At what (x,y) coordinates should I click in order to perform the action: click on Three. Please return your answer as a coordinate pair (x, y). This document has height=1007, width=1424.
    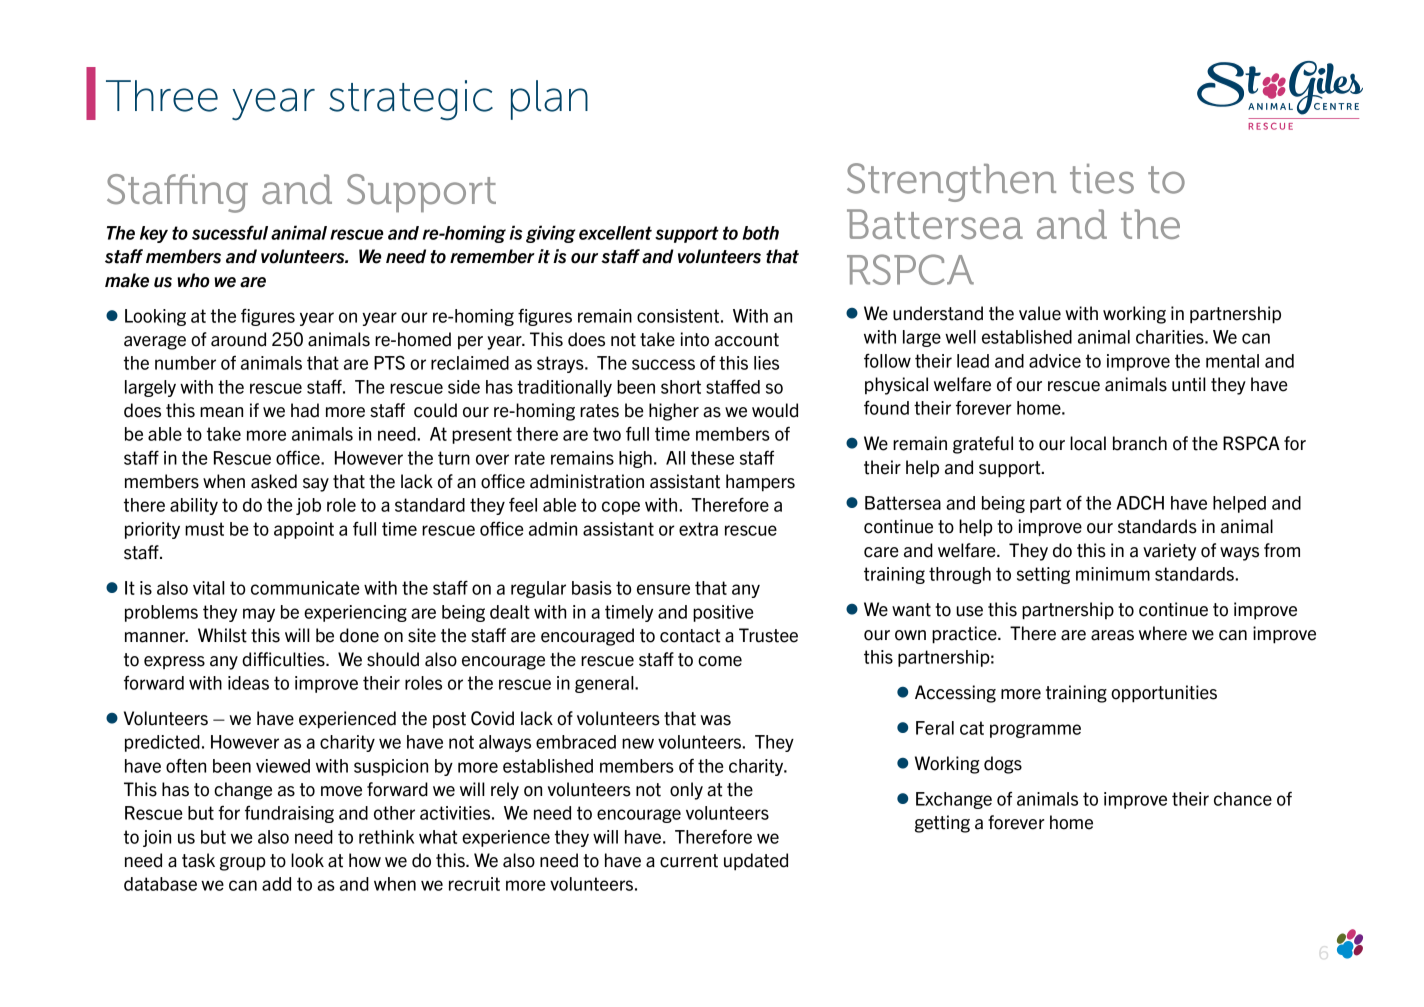
    Looking at the image, I should click on (162, 96).
